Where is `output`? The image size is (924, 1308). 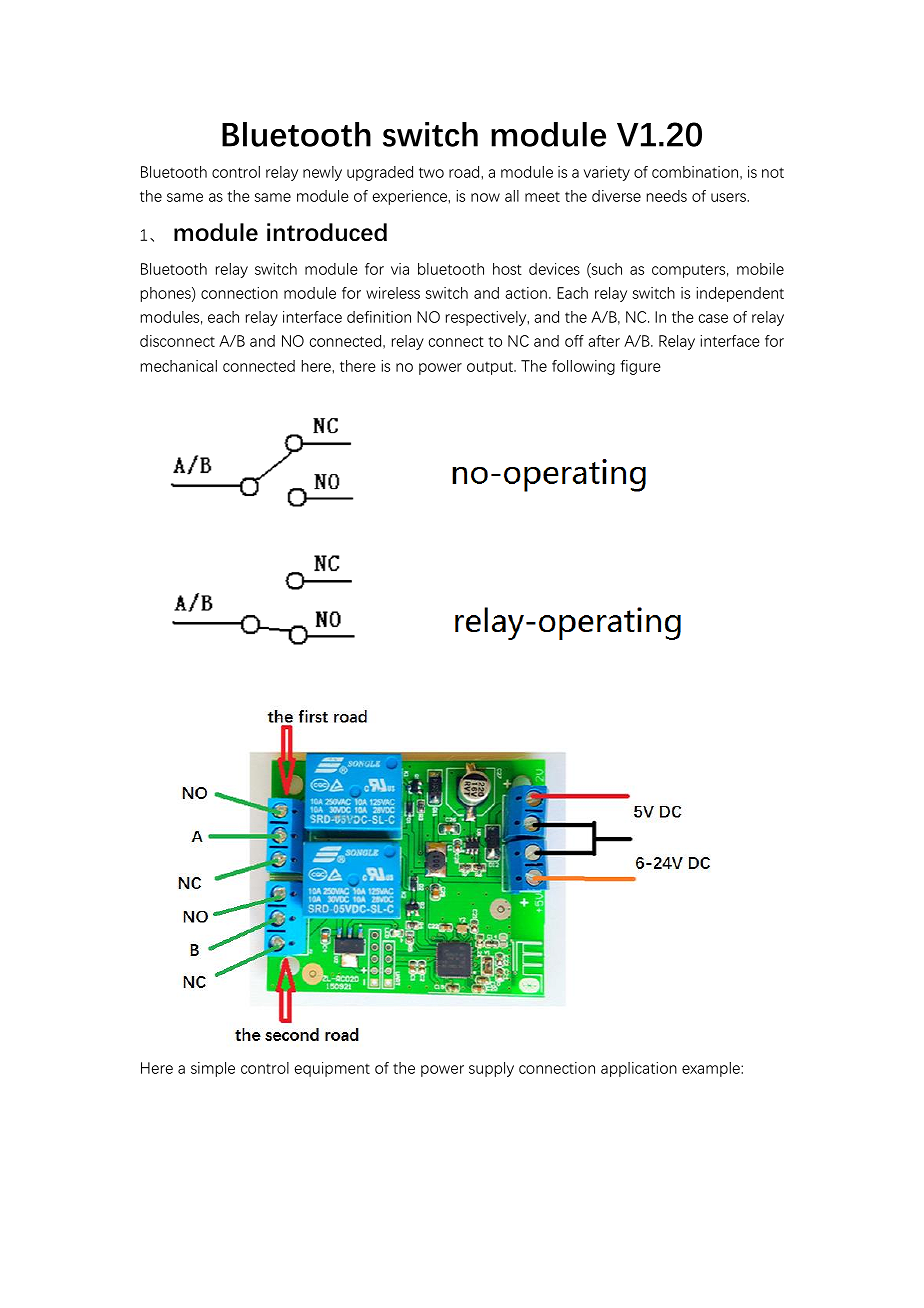 output is located at coordinates (491, 368).
